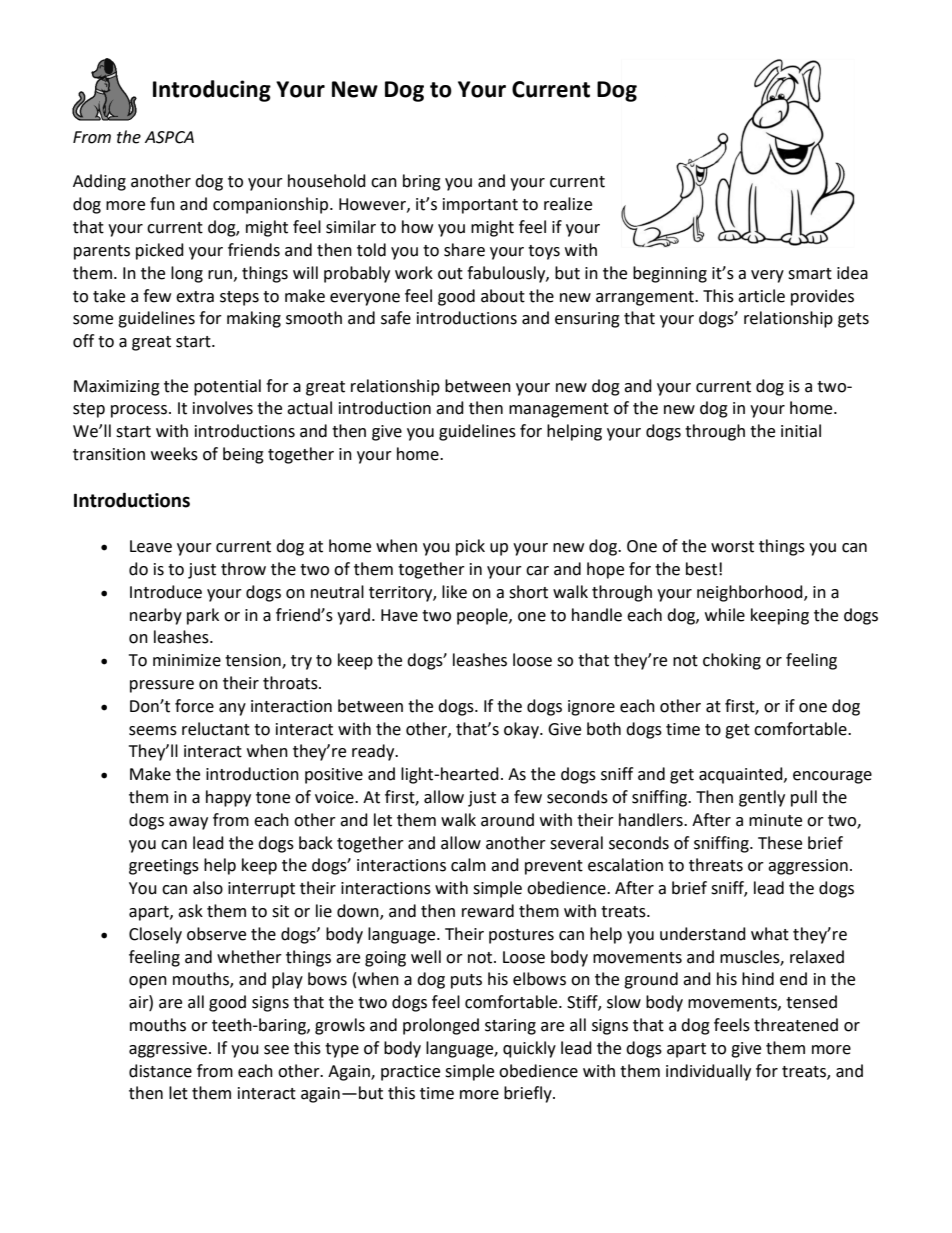 The height and width of the image is (1233, 952). What do you see at coordinates (454, 592) in the image?
I see `like` at bounding box center [454, 592].
